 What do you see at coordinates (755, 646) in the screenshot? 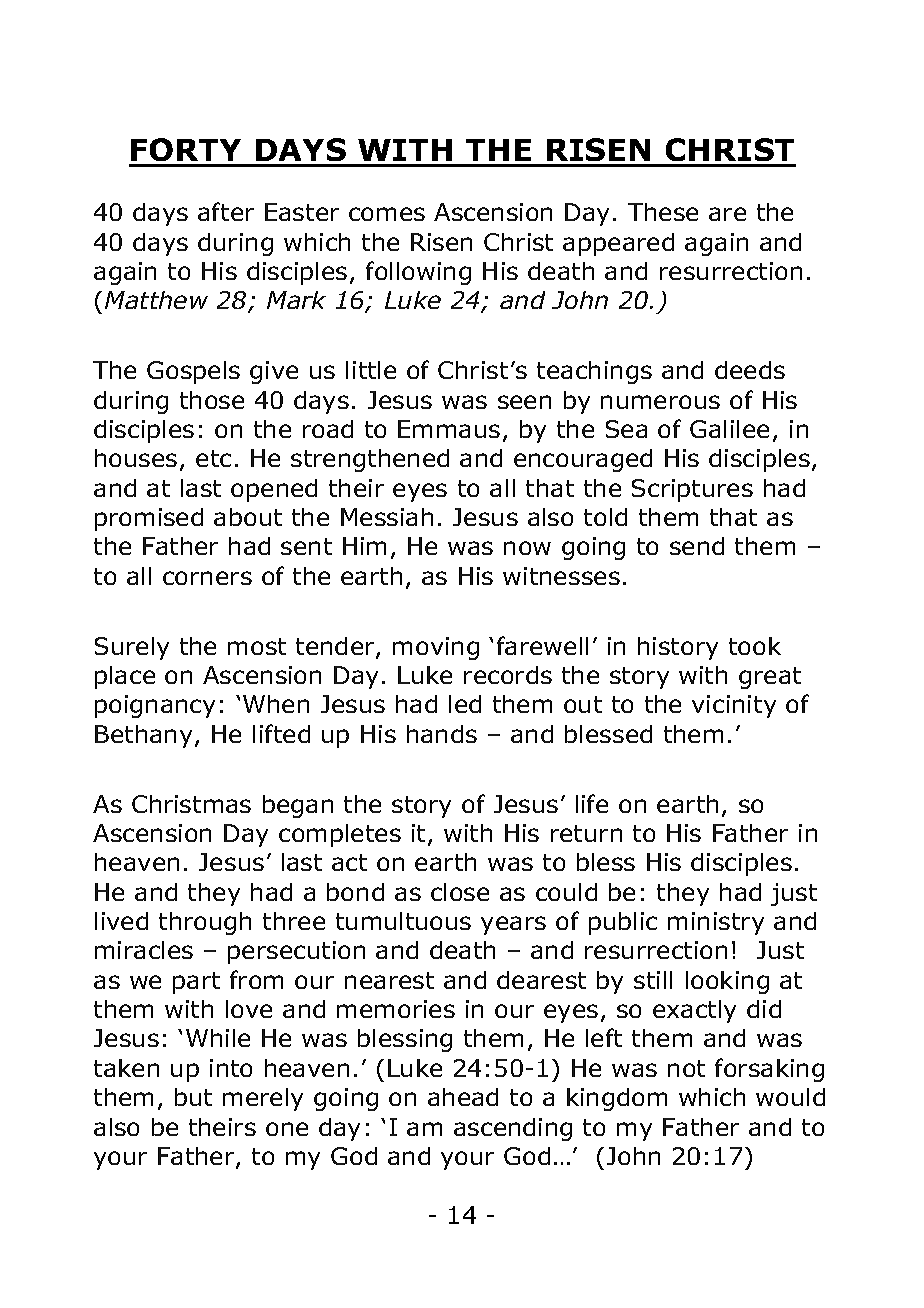
I see `took` at bounding box center [755, 646].
